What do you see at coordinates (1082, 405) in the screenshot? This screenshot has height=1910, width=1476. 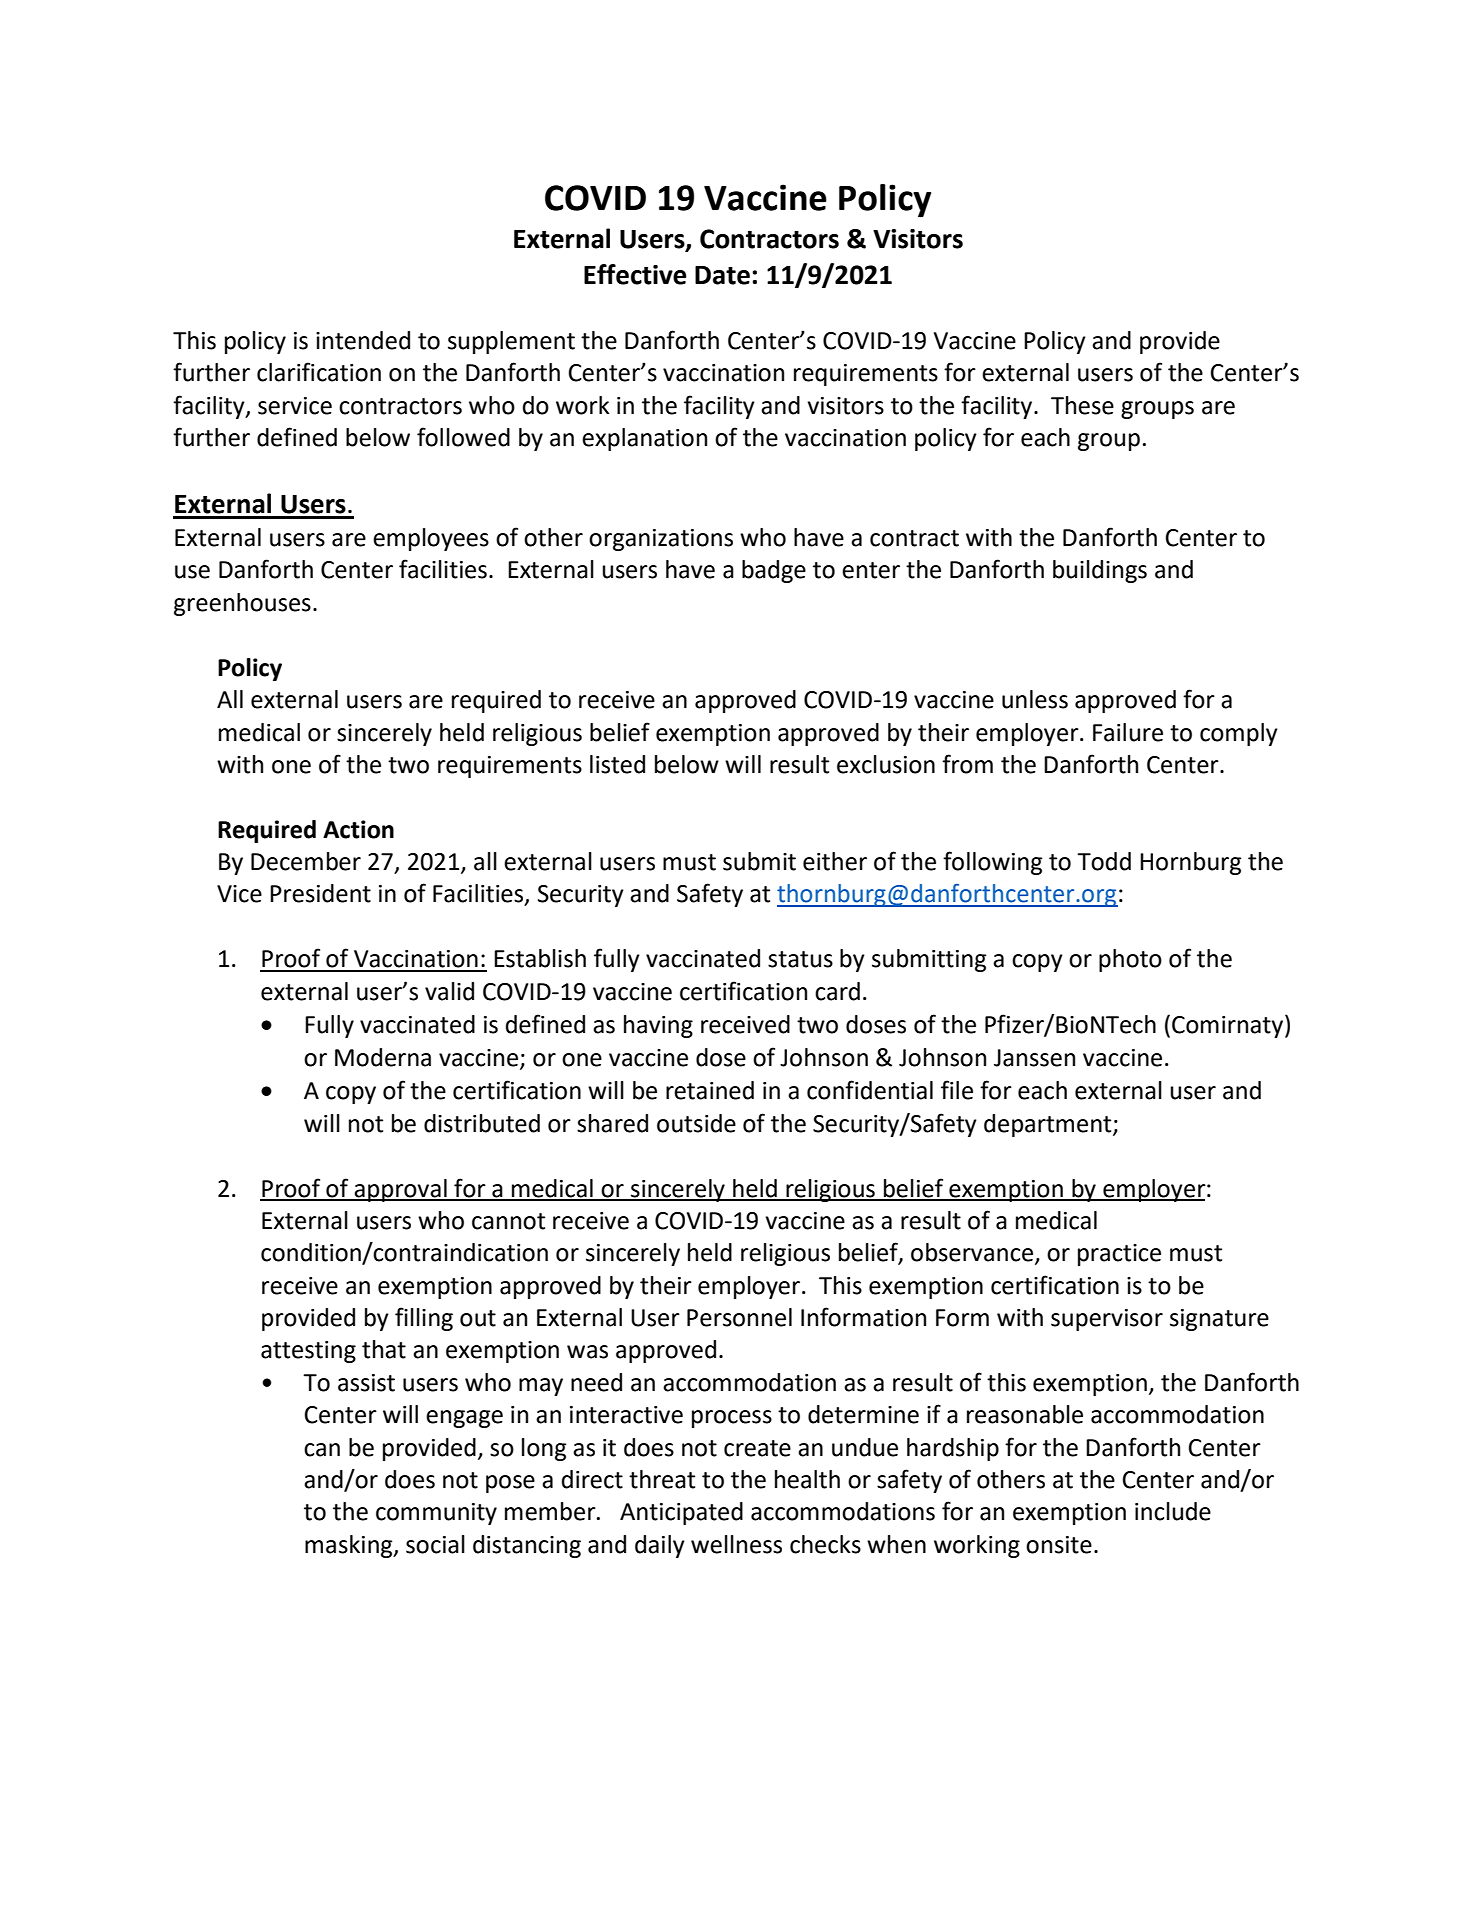 I see `These` at bounding box center [1082, 405].
